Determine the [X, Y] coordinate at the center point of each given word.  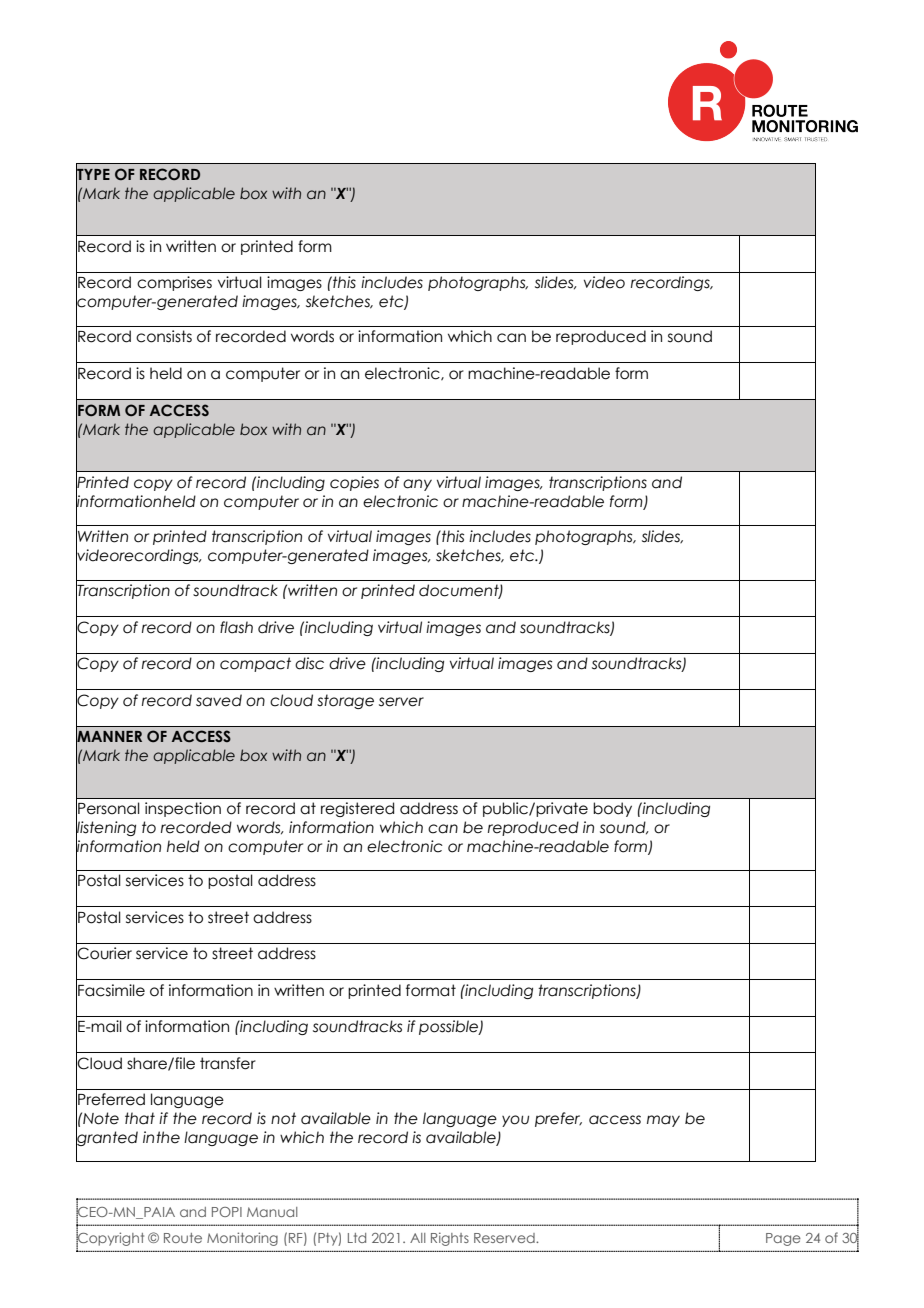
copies [354, 483]
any [417, 485]
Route [183, 1238]
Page [783, 1239]
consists [164, 336]
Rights [450, 1239]
